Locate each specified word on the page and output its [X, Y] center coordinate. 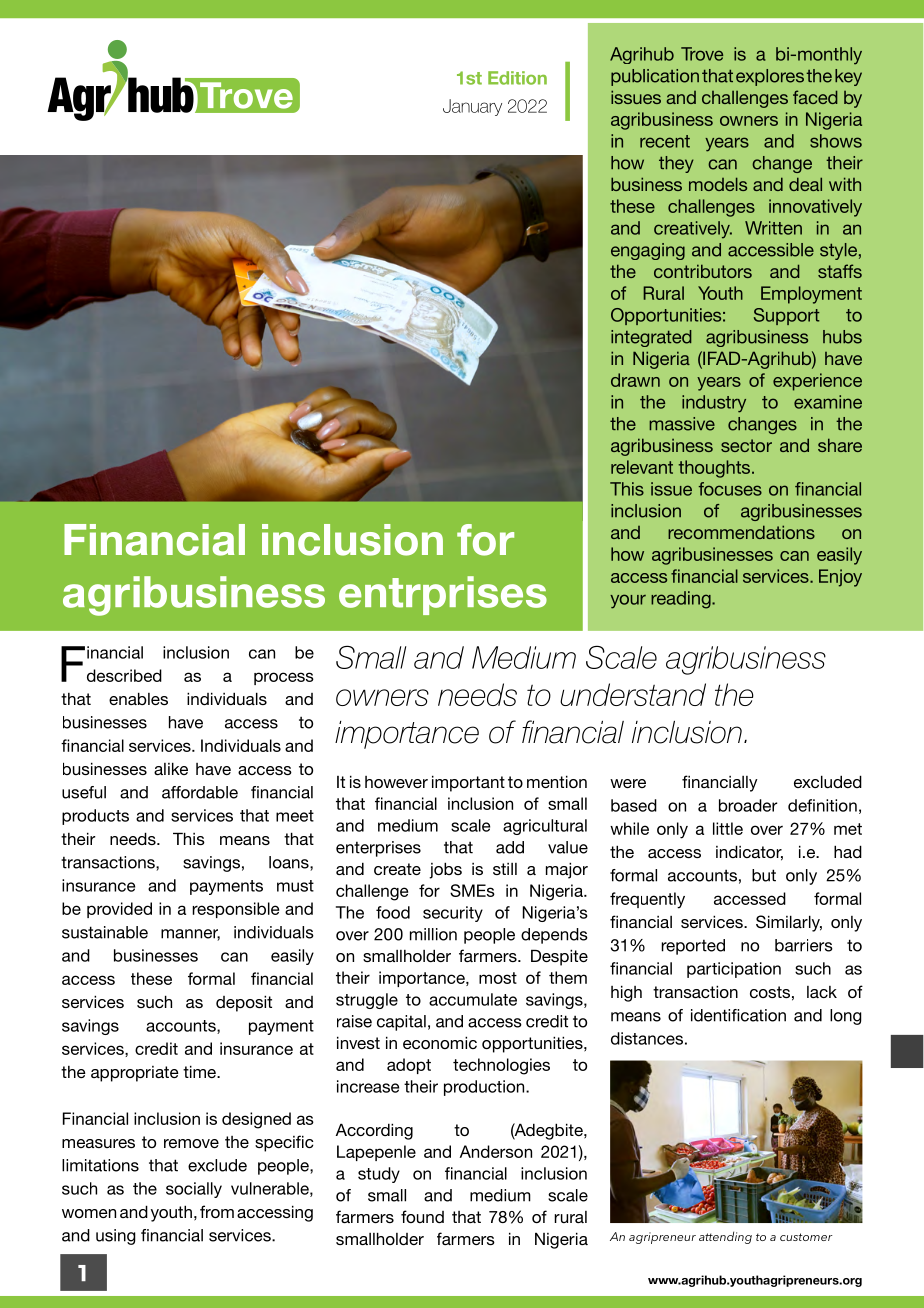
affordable [200, 792]
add [510, 847]
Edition [517, 78]
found [422, 1216]
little [728, 828]
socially [194, 1190]
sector [746, 445]
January [472, 107]
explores [770, 77]
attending [725, 1237]
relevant [642, 467]
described [124, 675]
